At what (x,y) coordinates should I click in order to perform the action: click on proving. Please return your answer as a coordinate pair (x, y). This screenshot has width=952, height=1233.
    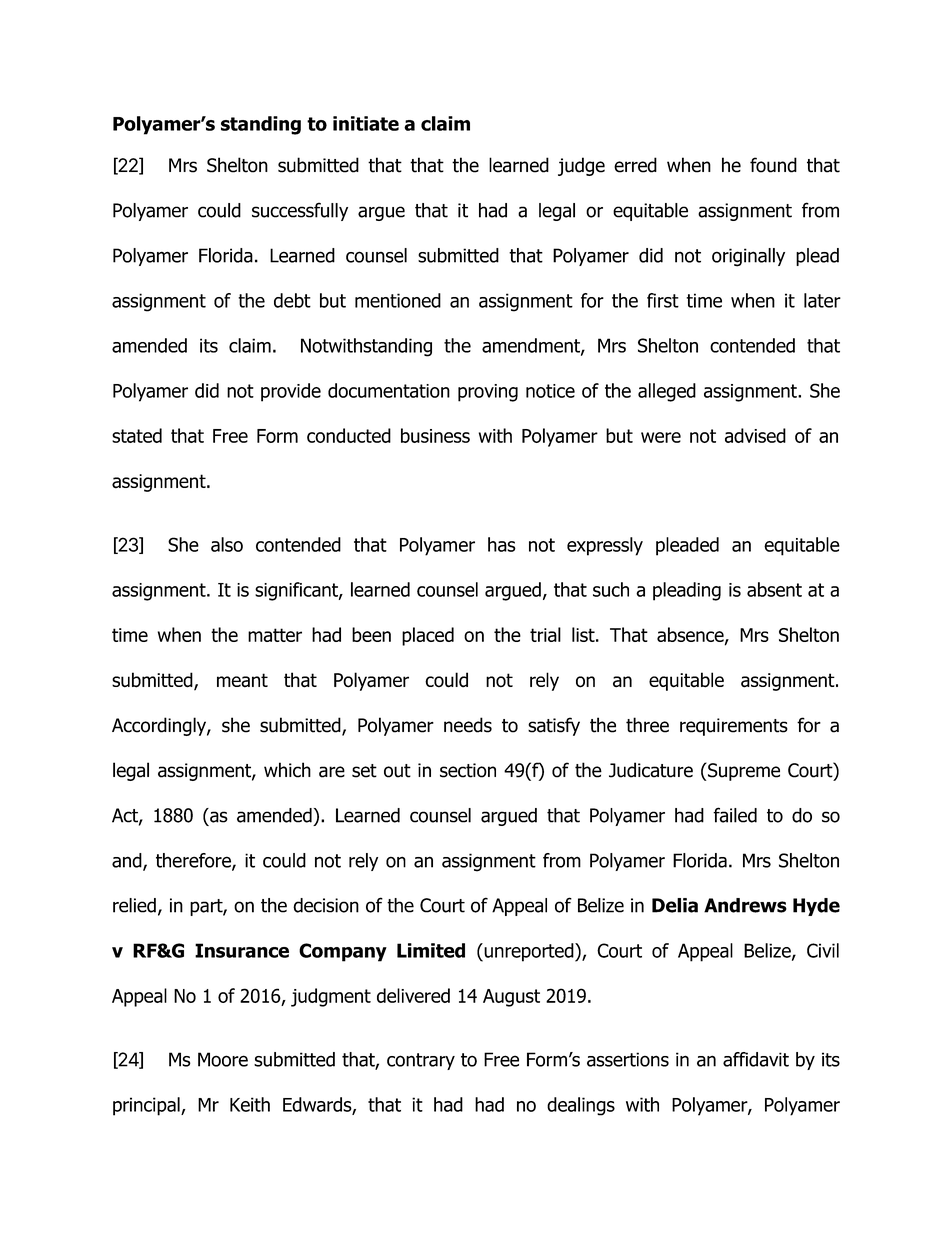
    Looking at the image, I should click on (488, 393).
